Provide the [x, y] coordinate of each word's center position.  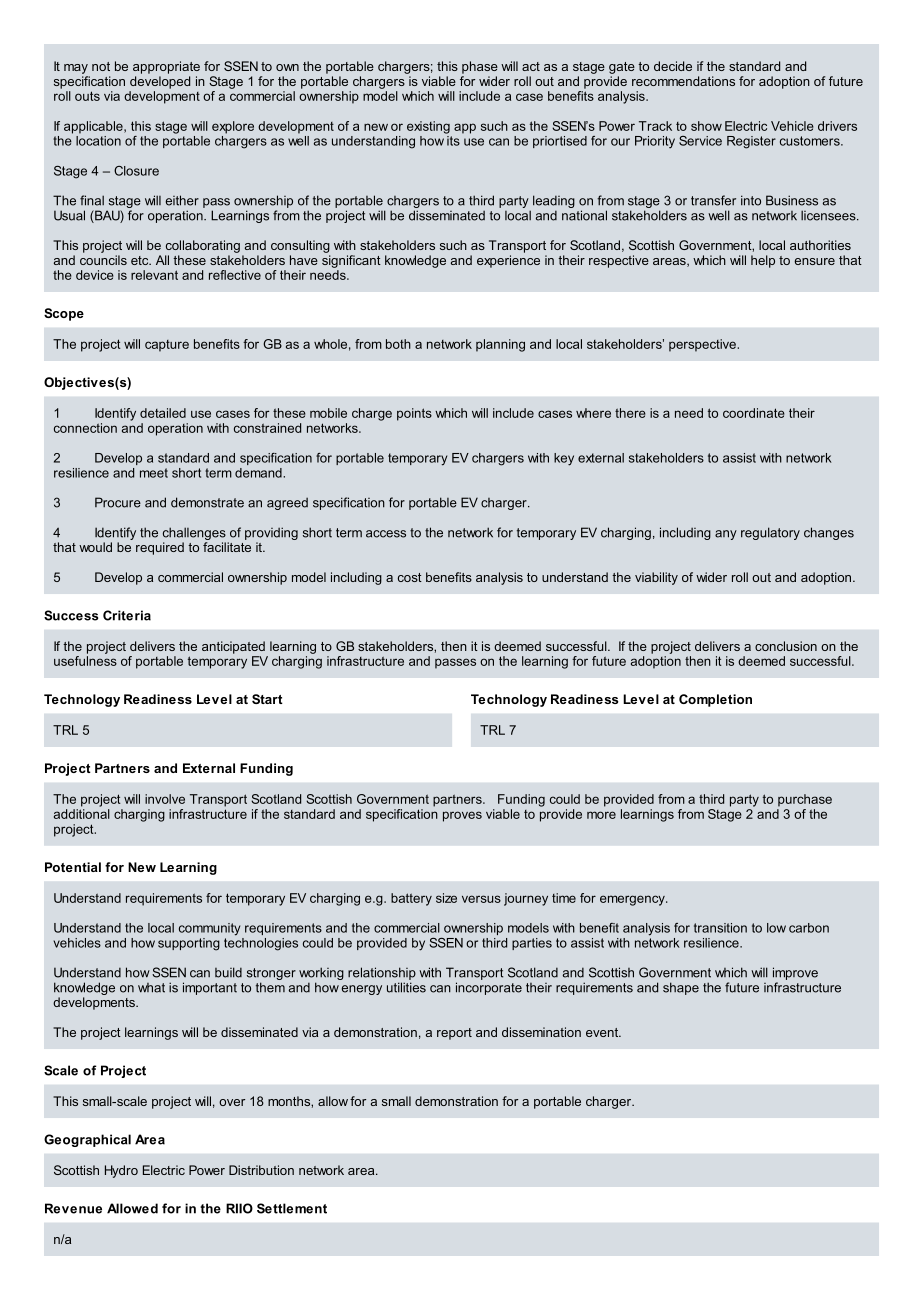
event [603, 1032]
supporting [189, 944]
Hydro [121, 1171]
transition [720, 928]
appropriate [166, 67]
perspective [703, 345]
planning [500, 345]
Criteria [127, 615]
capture [167, 346]
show [706, 126]
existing [428, 127]
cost [410, 577]
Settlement [292, 1208]
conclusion [786, 646]
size [446, 898]
